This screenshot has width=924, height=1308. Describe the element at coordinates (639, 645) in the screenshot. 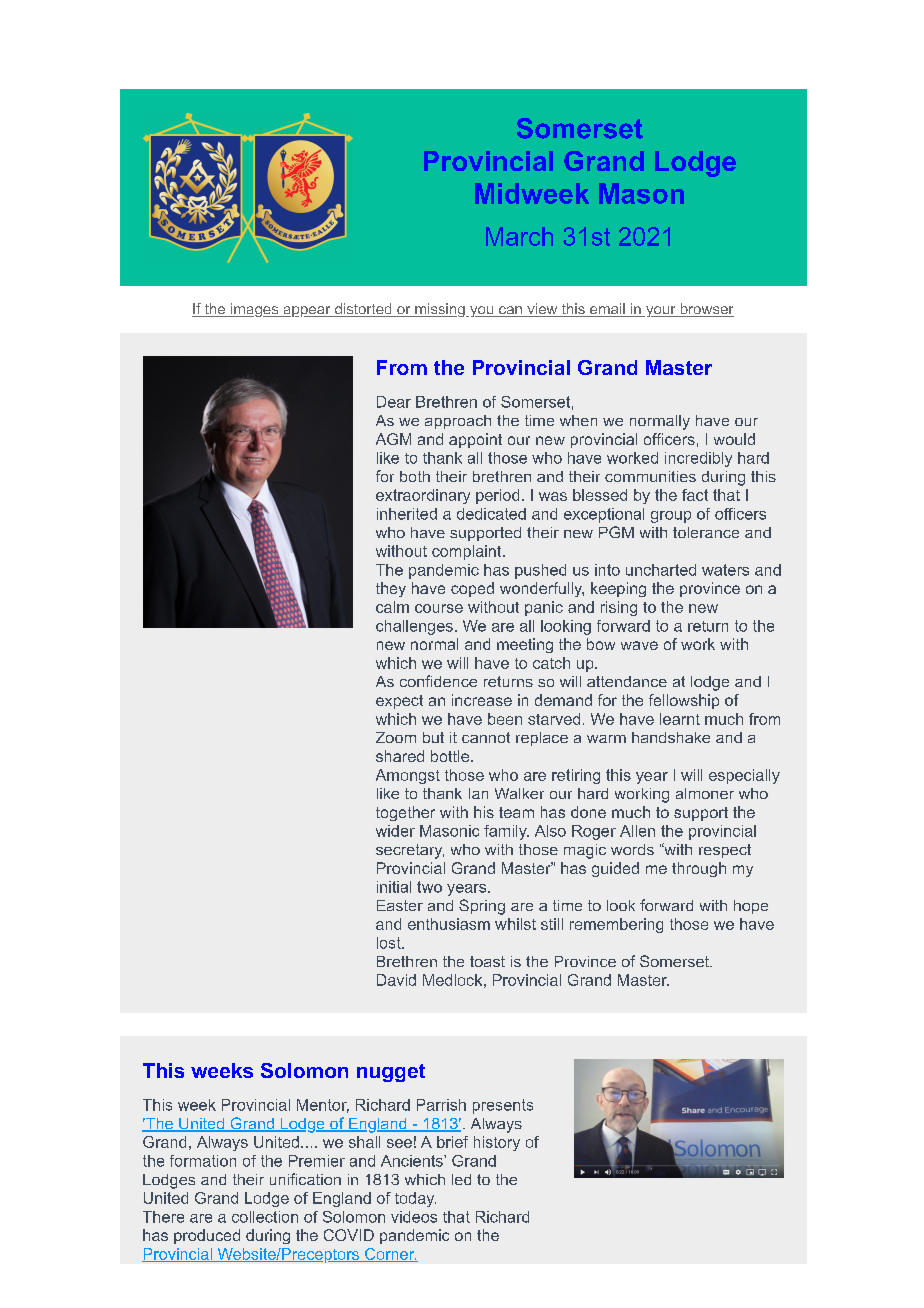

I see `wave` at that location.
